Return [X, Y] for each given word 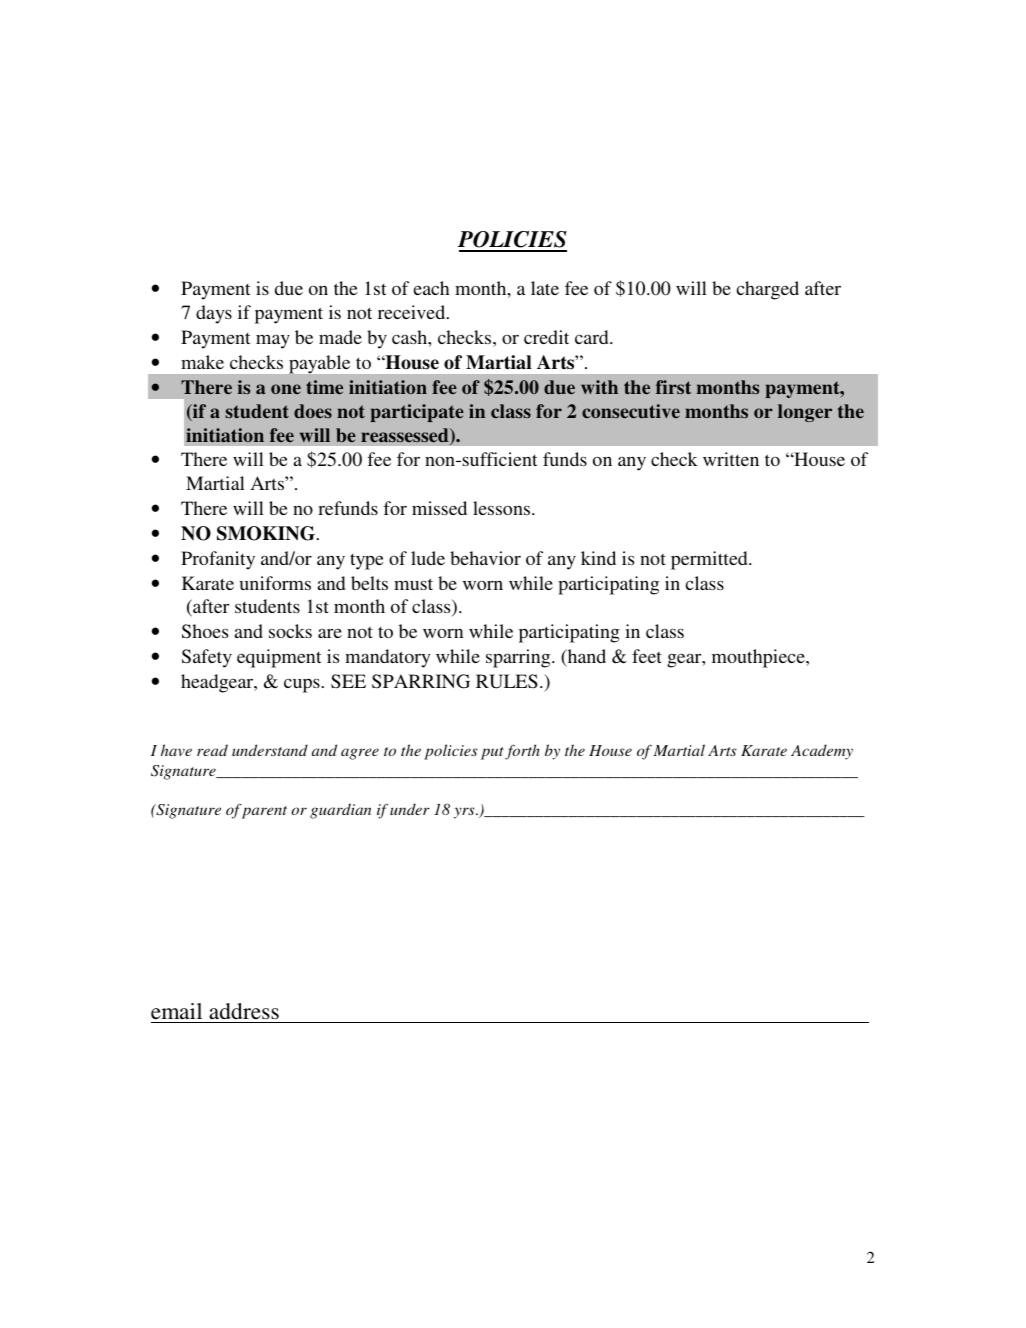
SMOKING [267, 533]
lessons [503, 508]
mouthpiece [759, 658]
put [492, 753]
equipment [279, 658]
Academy [822, 752]
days [214, 314]
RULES [507, 681]
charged [767, 290]
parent [264, 812]
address [244, 1011]
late [545, 288]
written [731, 459]
